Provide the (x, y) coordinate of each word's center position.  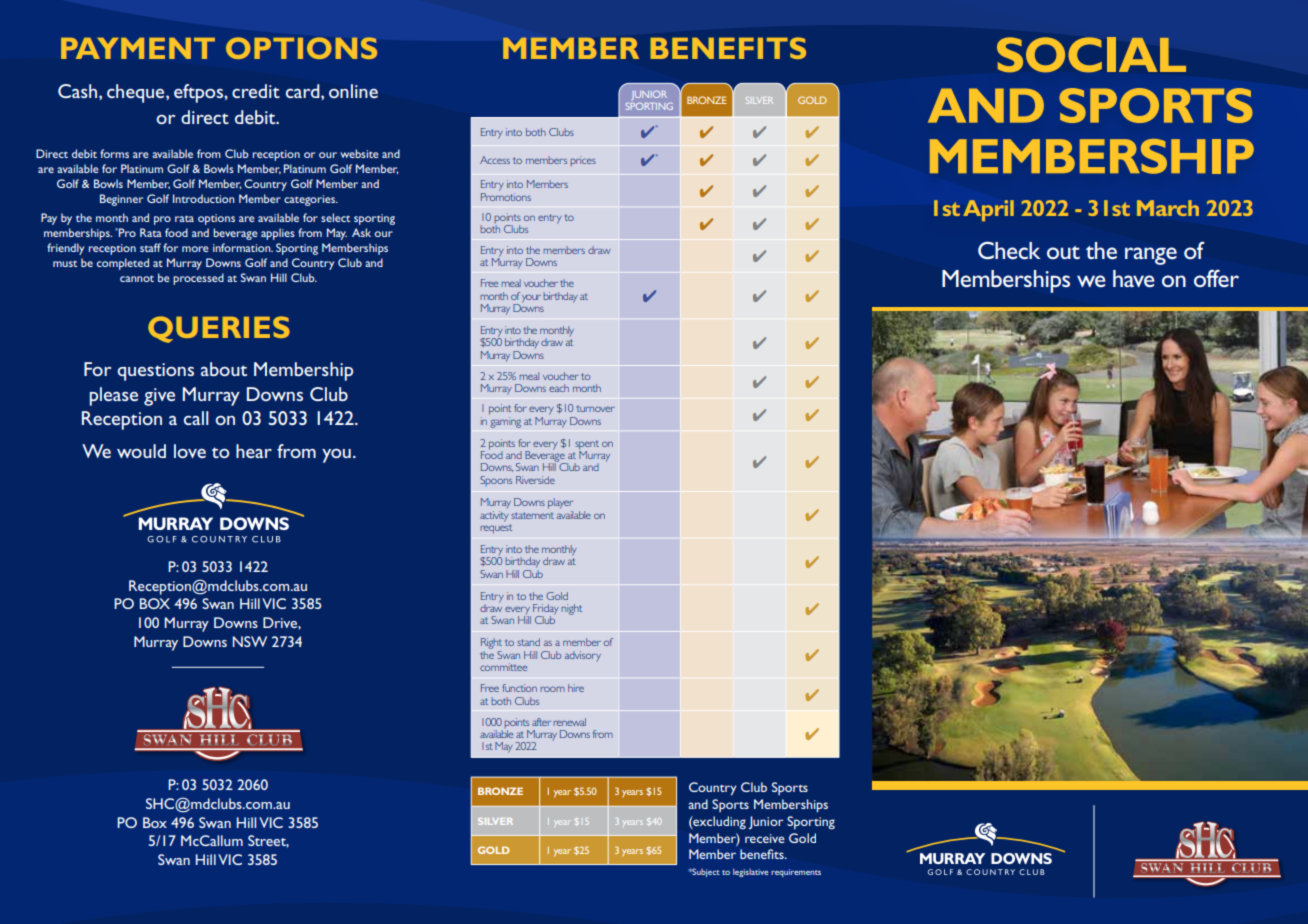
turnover (596, 408)
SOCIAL (1091, 54)
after (541, 722)
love (190, 451)
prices (583, 161)
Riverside (535, 480)
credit (256, 91)
